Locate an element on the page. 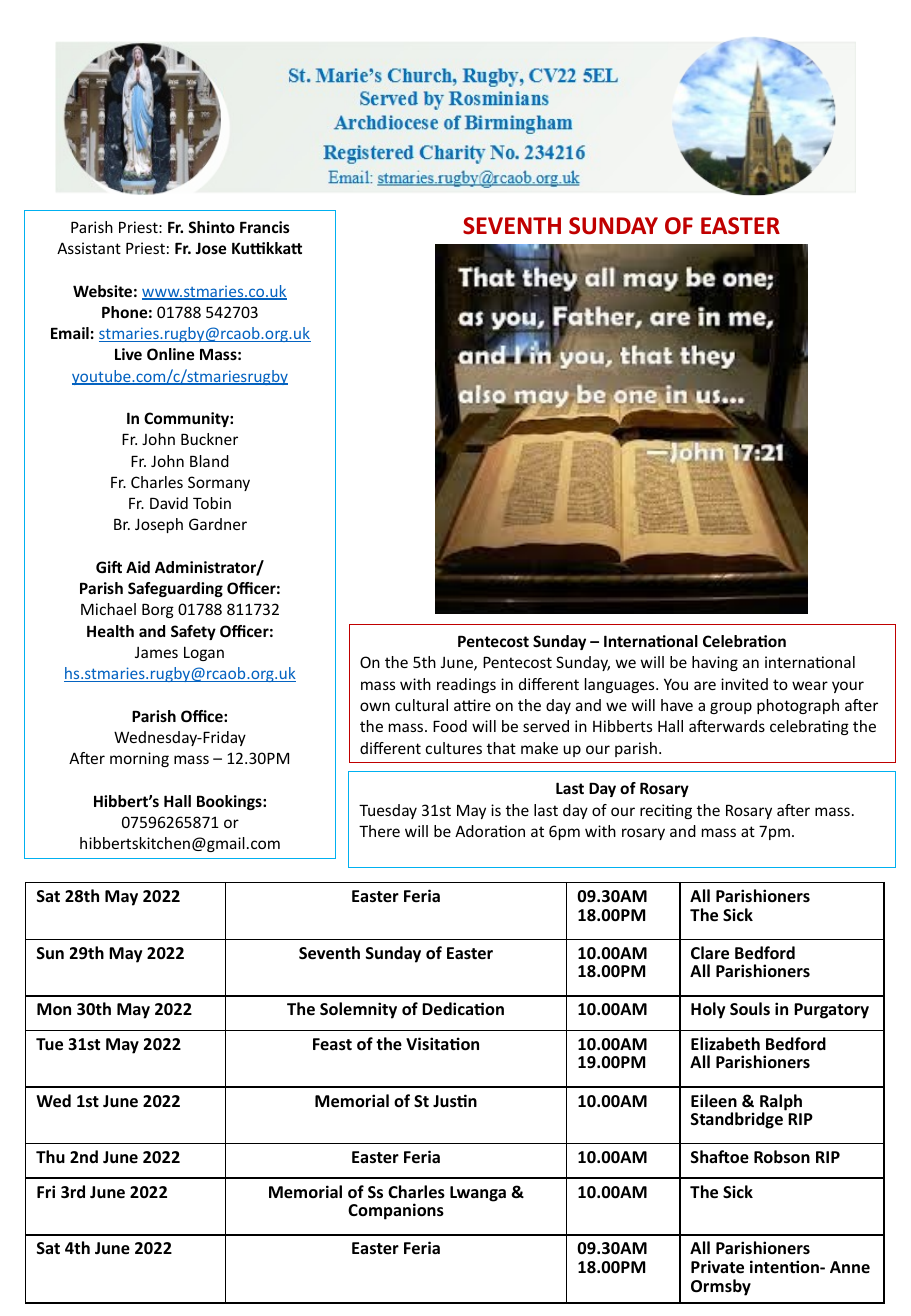  Adoration is located at coordinates (490, 831).
